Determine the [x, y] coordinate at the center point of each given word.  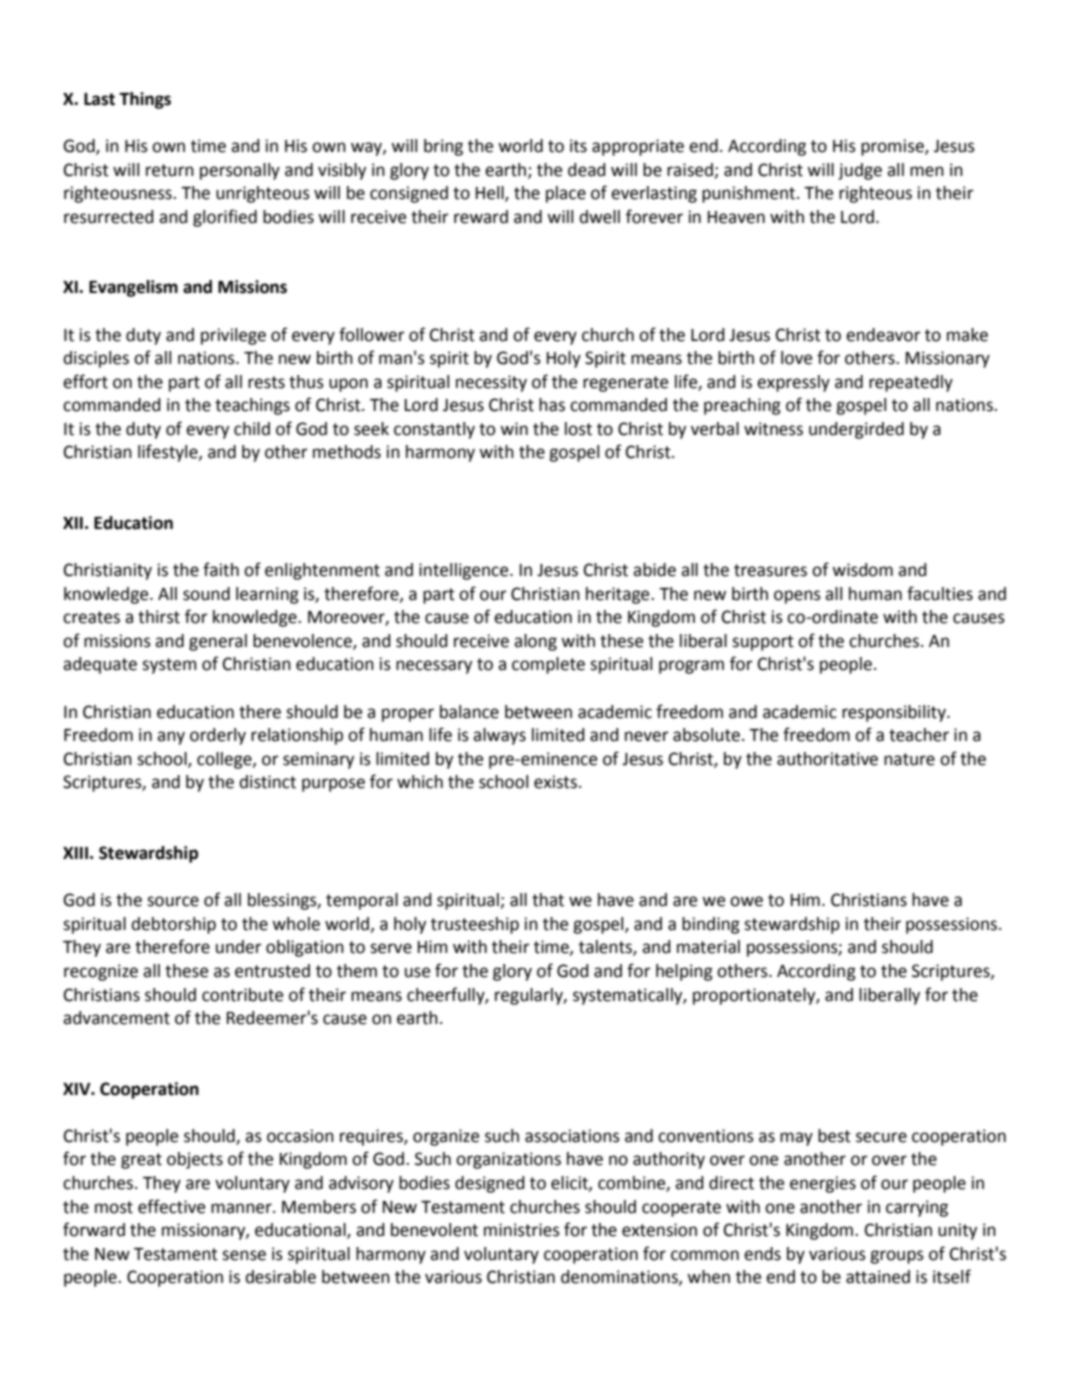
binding [711, 925]
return [170, 170]
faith [221, 569]
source [173, 901]
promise [893, 147]
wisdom [862, 570]
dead [587, 170]
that [548, 900]
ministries [522, 1230]
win [514, 428]
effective [171, 1206]
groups [897, 1257]
